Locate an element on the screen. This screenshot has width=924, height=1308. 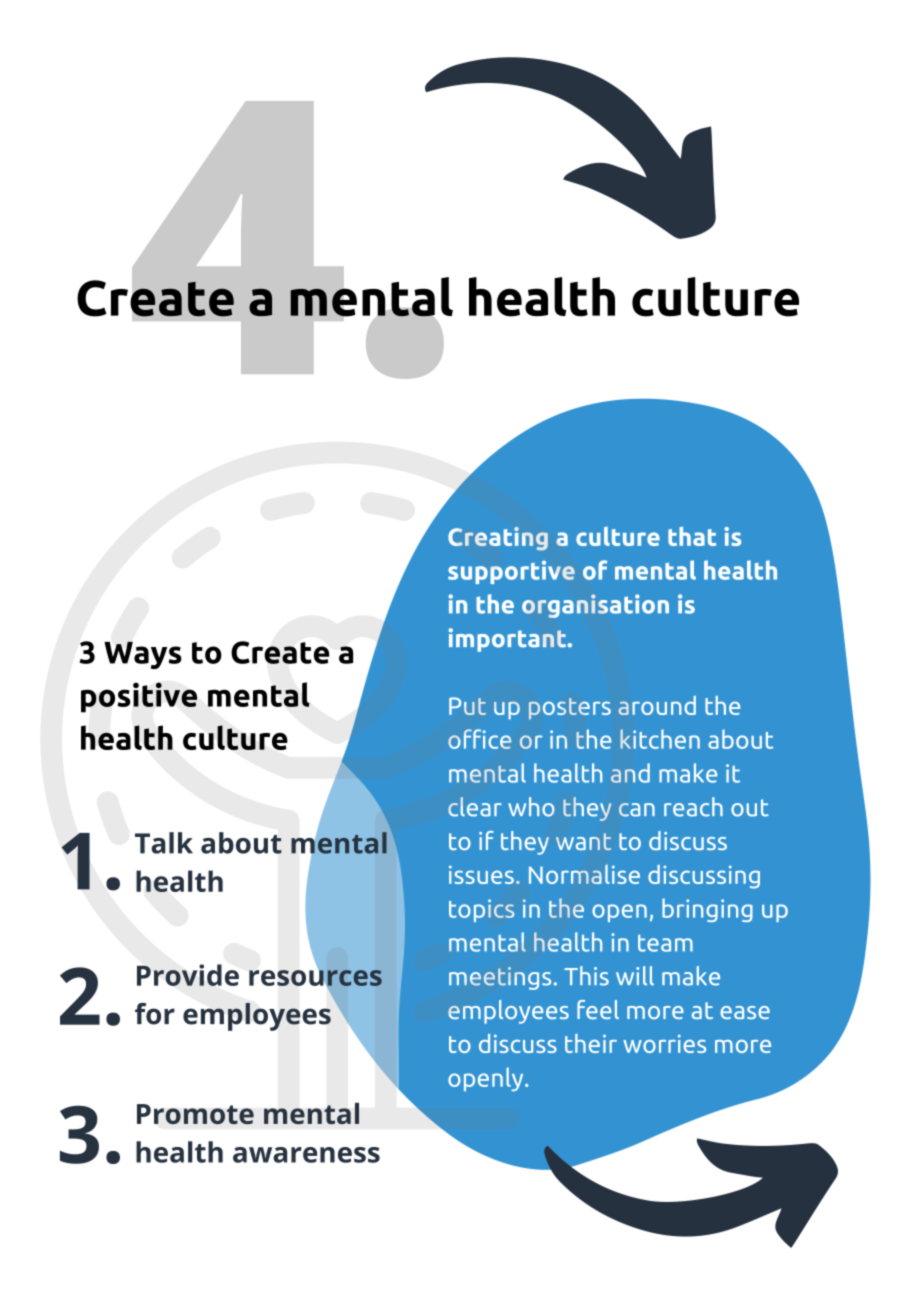
Provide is located at coordinates (188, 975).
